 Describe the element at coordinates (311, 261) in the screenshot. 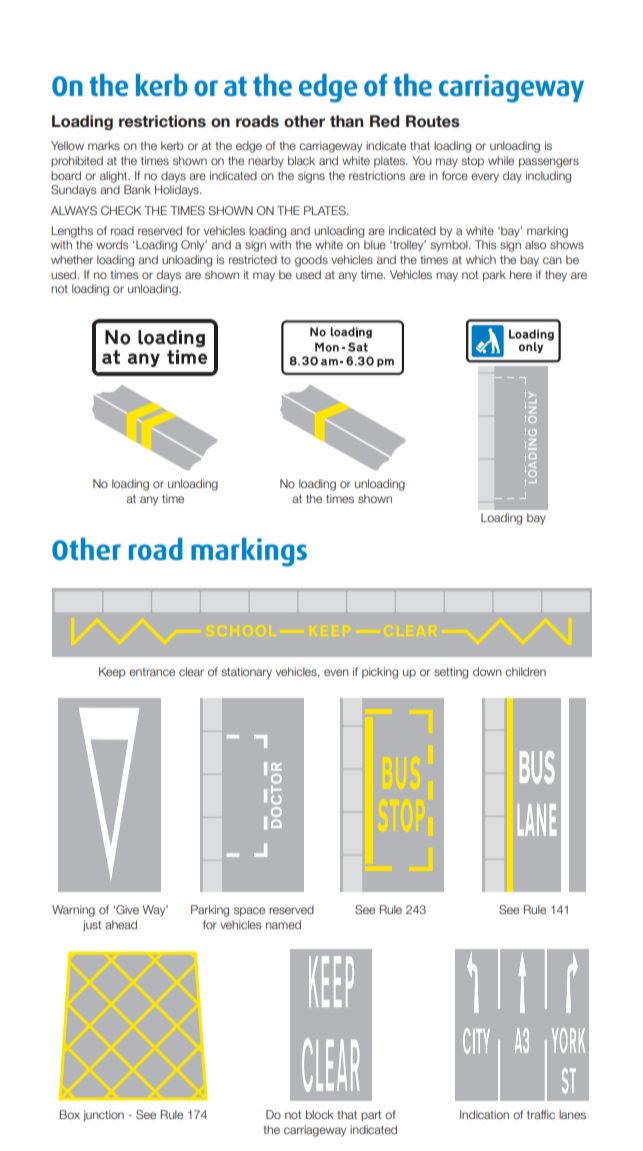

I see `goods` at that location.
